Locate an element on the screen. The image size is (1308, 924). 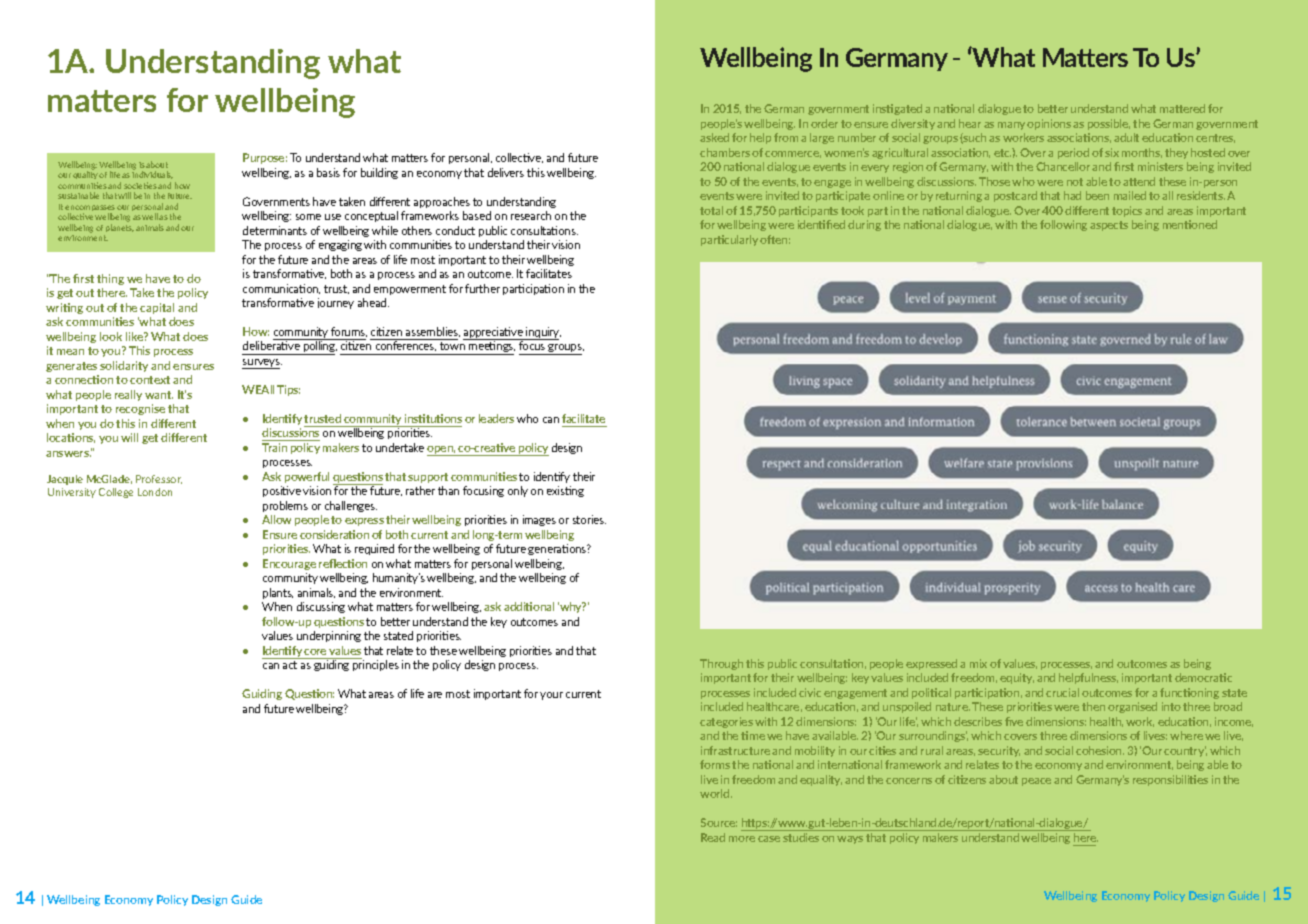
Professor is located at coordinates (159, 479).
